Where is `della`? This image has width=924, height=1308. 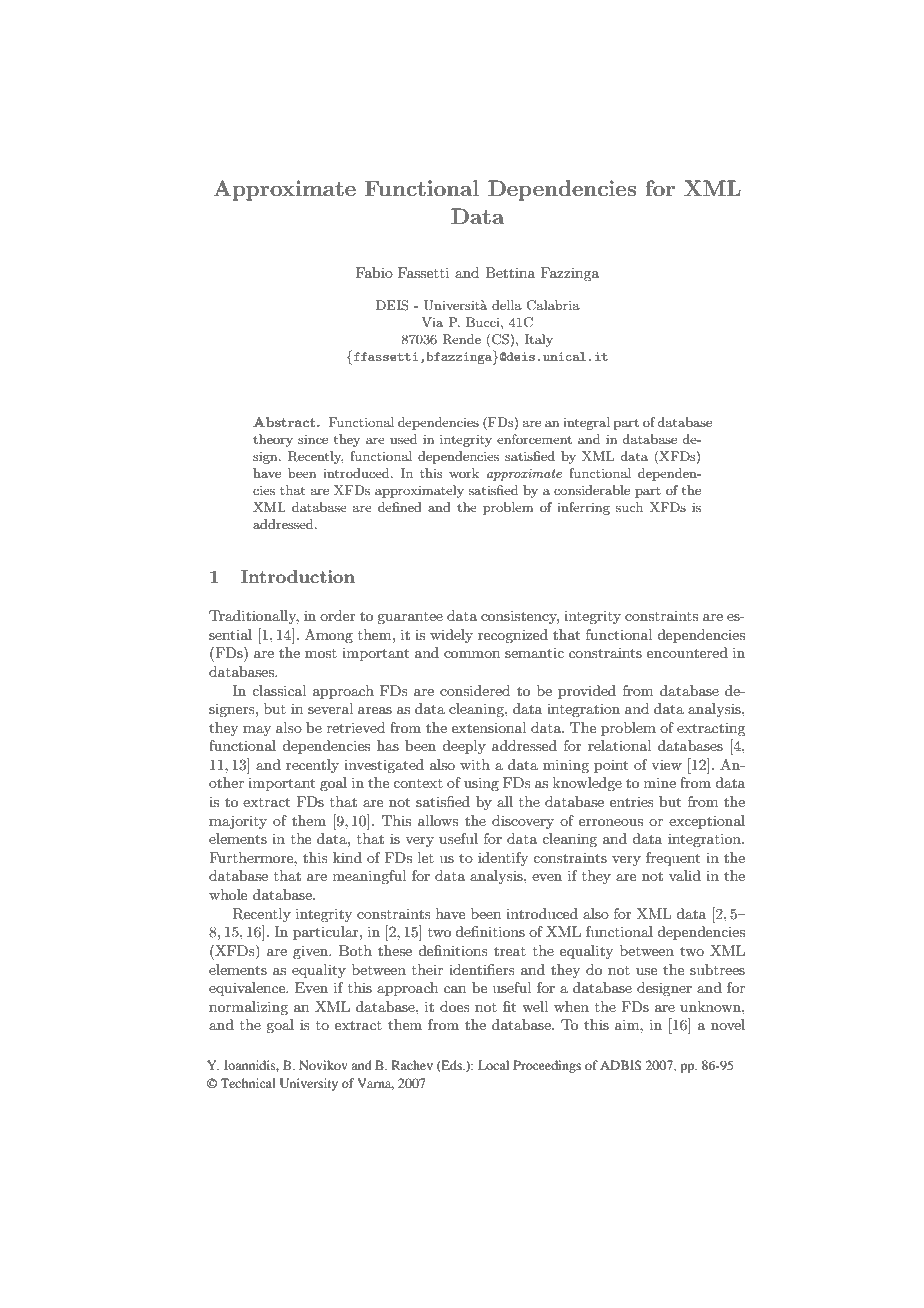
della is located at coordinates (507, 305).
